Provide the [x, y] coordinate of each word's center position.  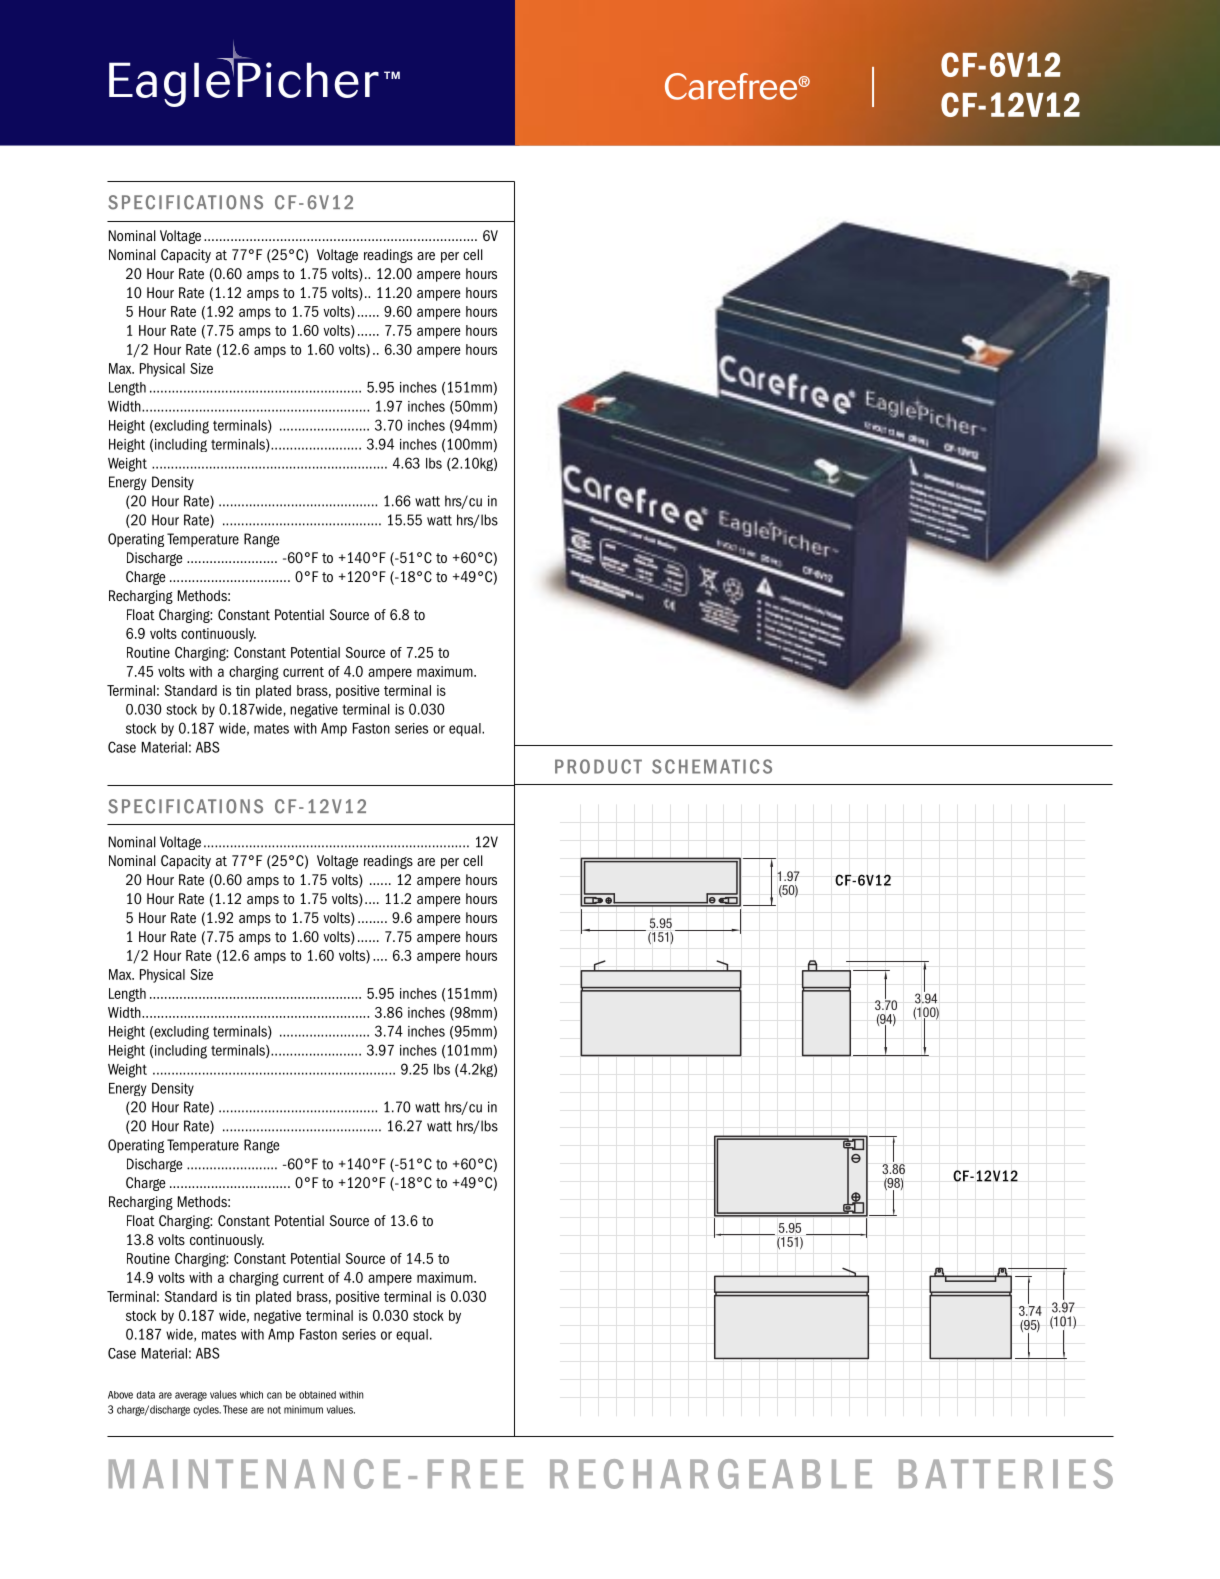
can [274, 1395]
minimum [303, 1409]
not [274, 1410]
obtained [317, 1395]
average [191, 1396]
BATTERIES [1006, 1474]
